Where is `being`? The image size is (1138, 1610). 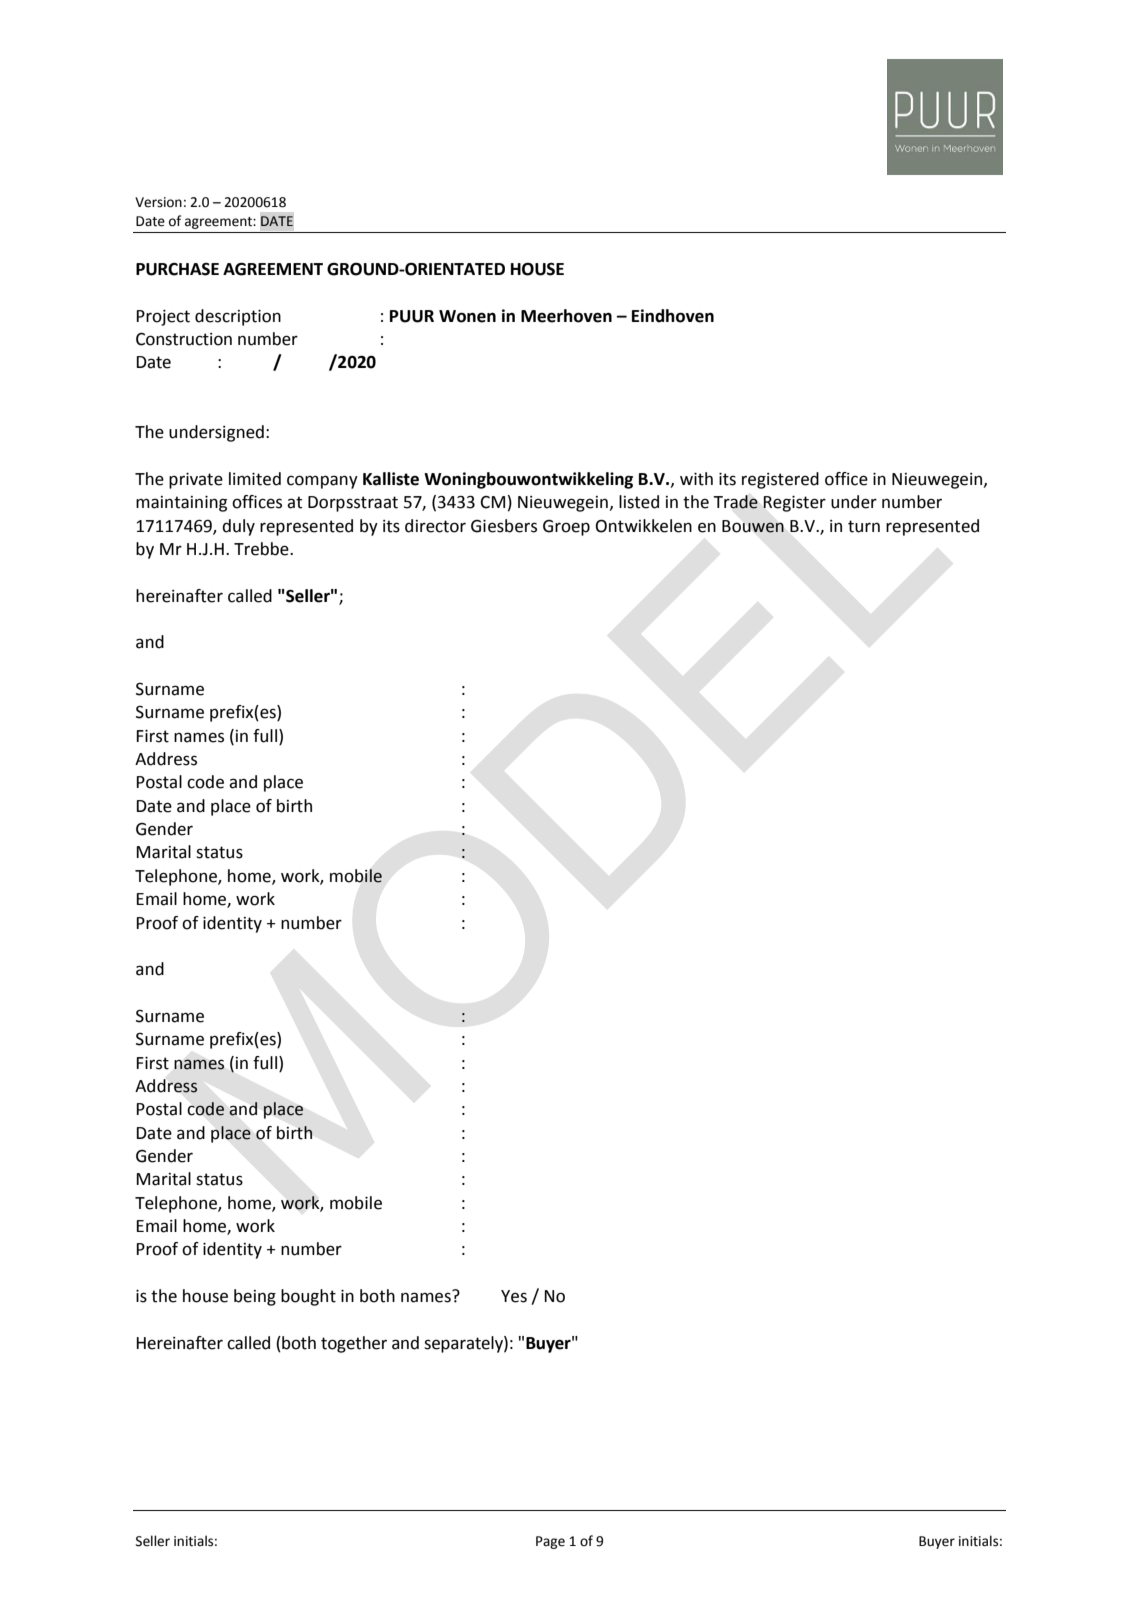 being is located at coordinates (255, 1297).
